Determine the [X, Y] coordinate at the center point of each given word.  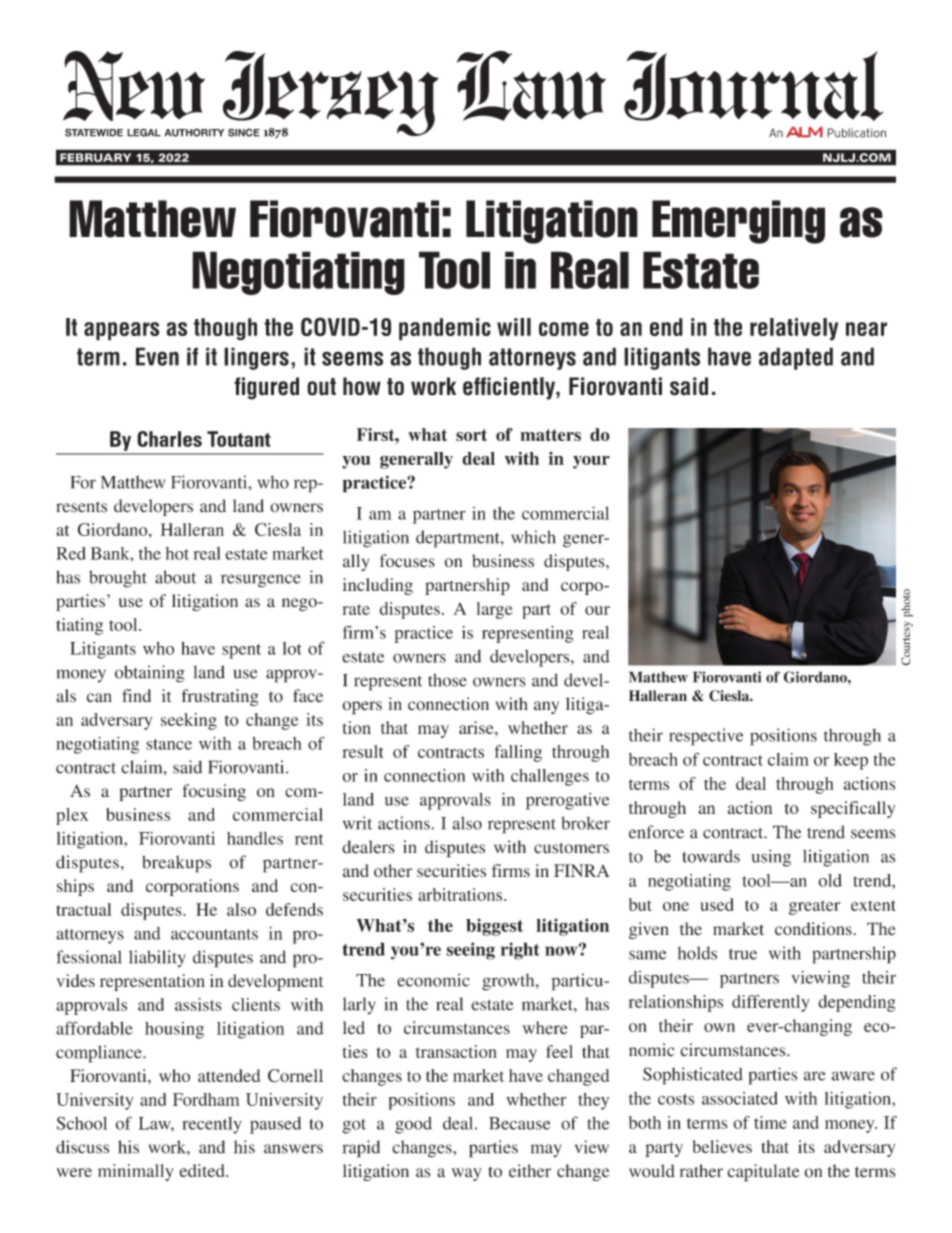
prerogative [567, 801]
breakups [176, 864]
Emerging [738, 222]
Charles [169, 439]
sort [471, 435]
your [591, 462]
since [244, 132]
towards [711, 856]
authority [194, 132]
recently [212, 1125]
